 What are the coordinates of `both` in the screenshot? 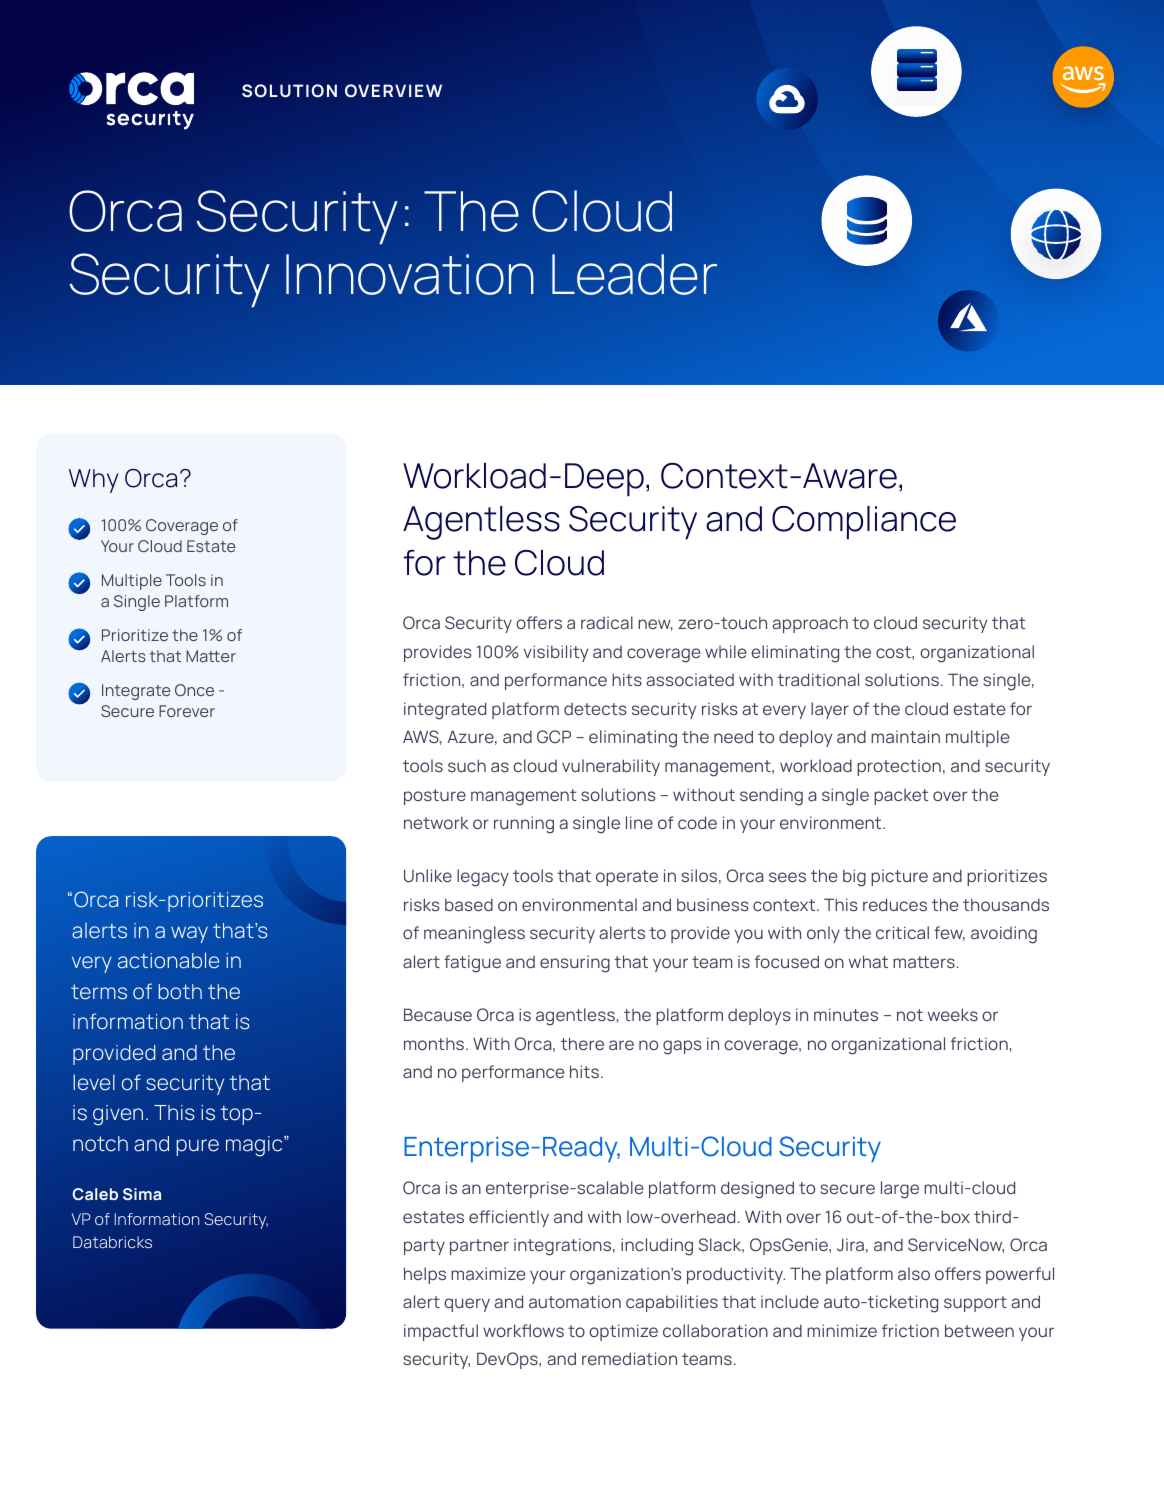 It's located at (180, 992).
